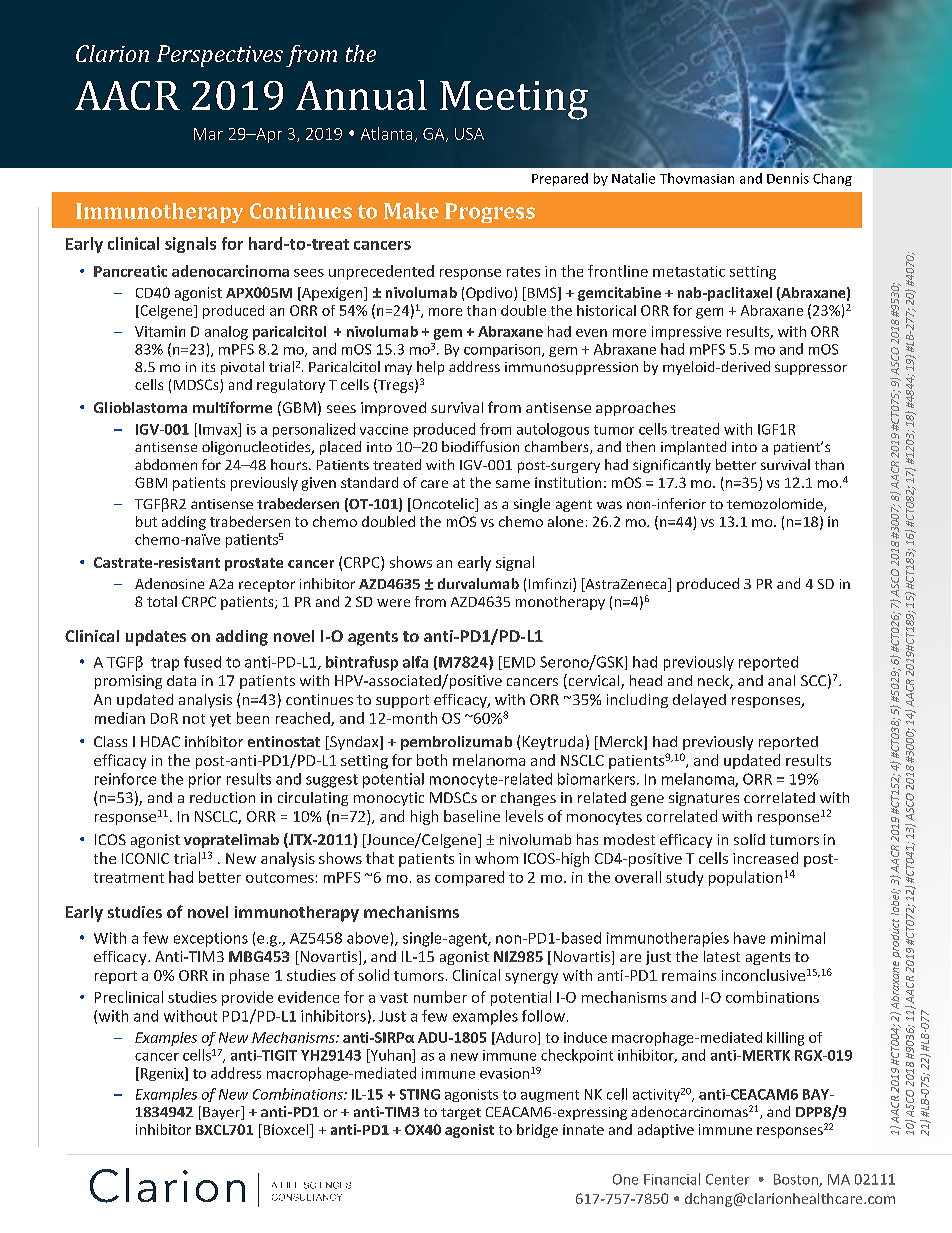  I want to click on were, so click(393, 603).
